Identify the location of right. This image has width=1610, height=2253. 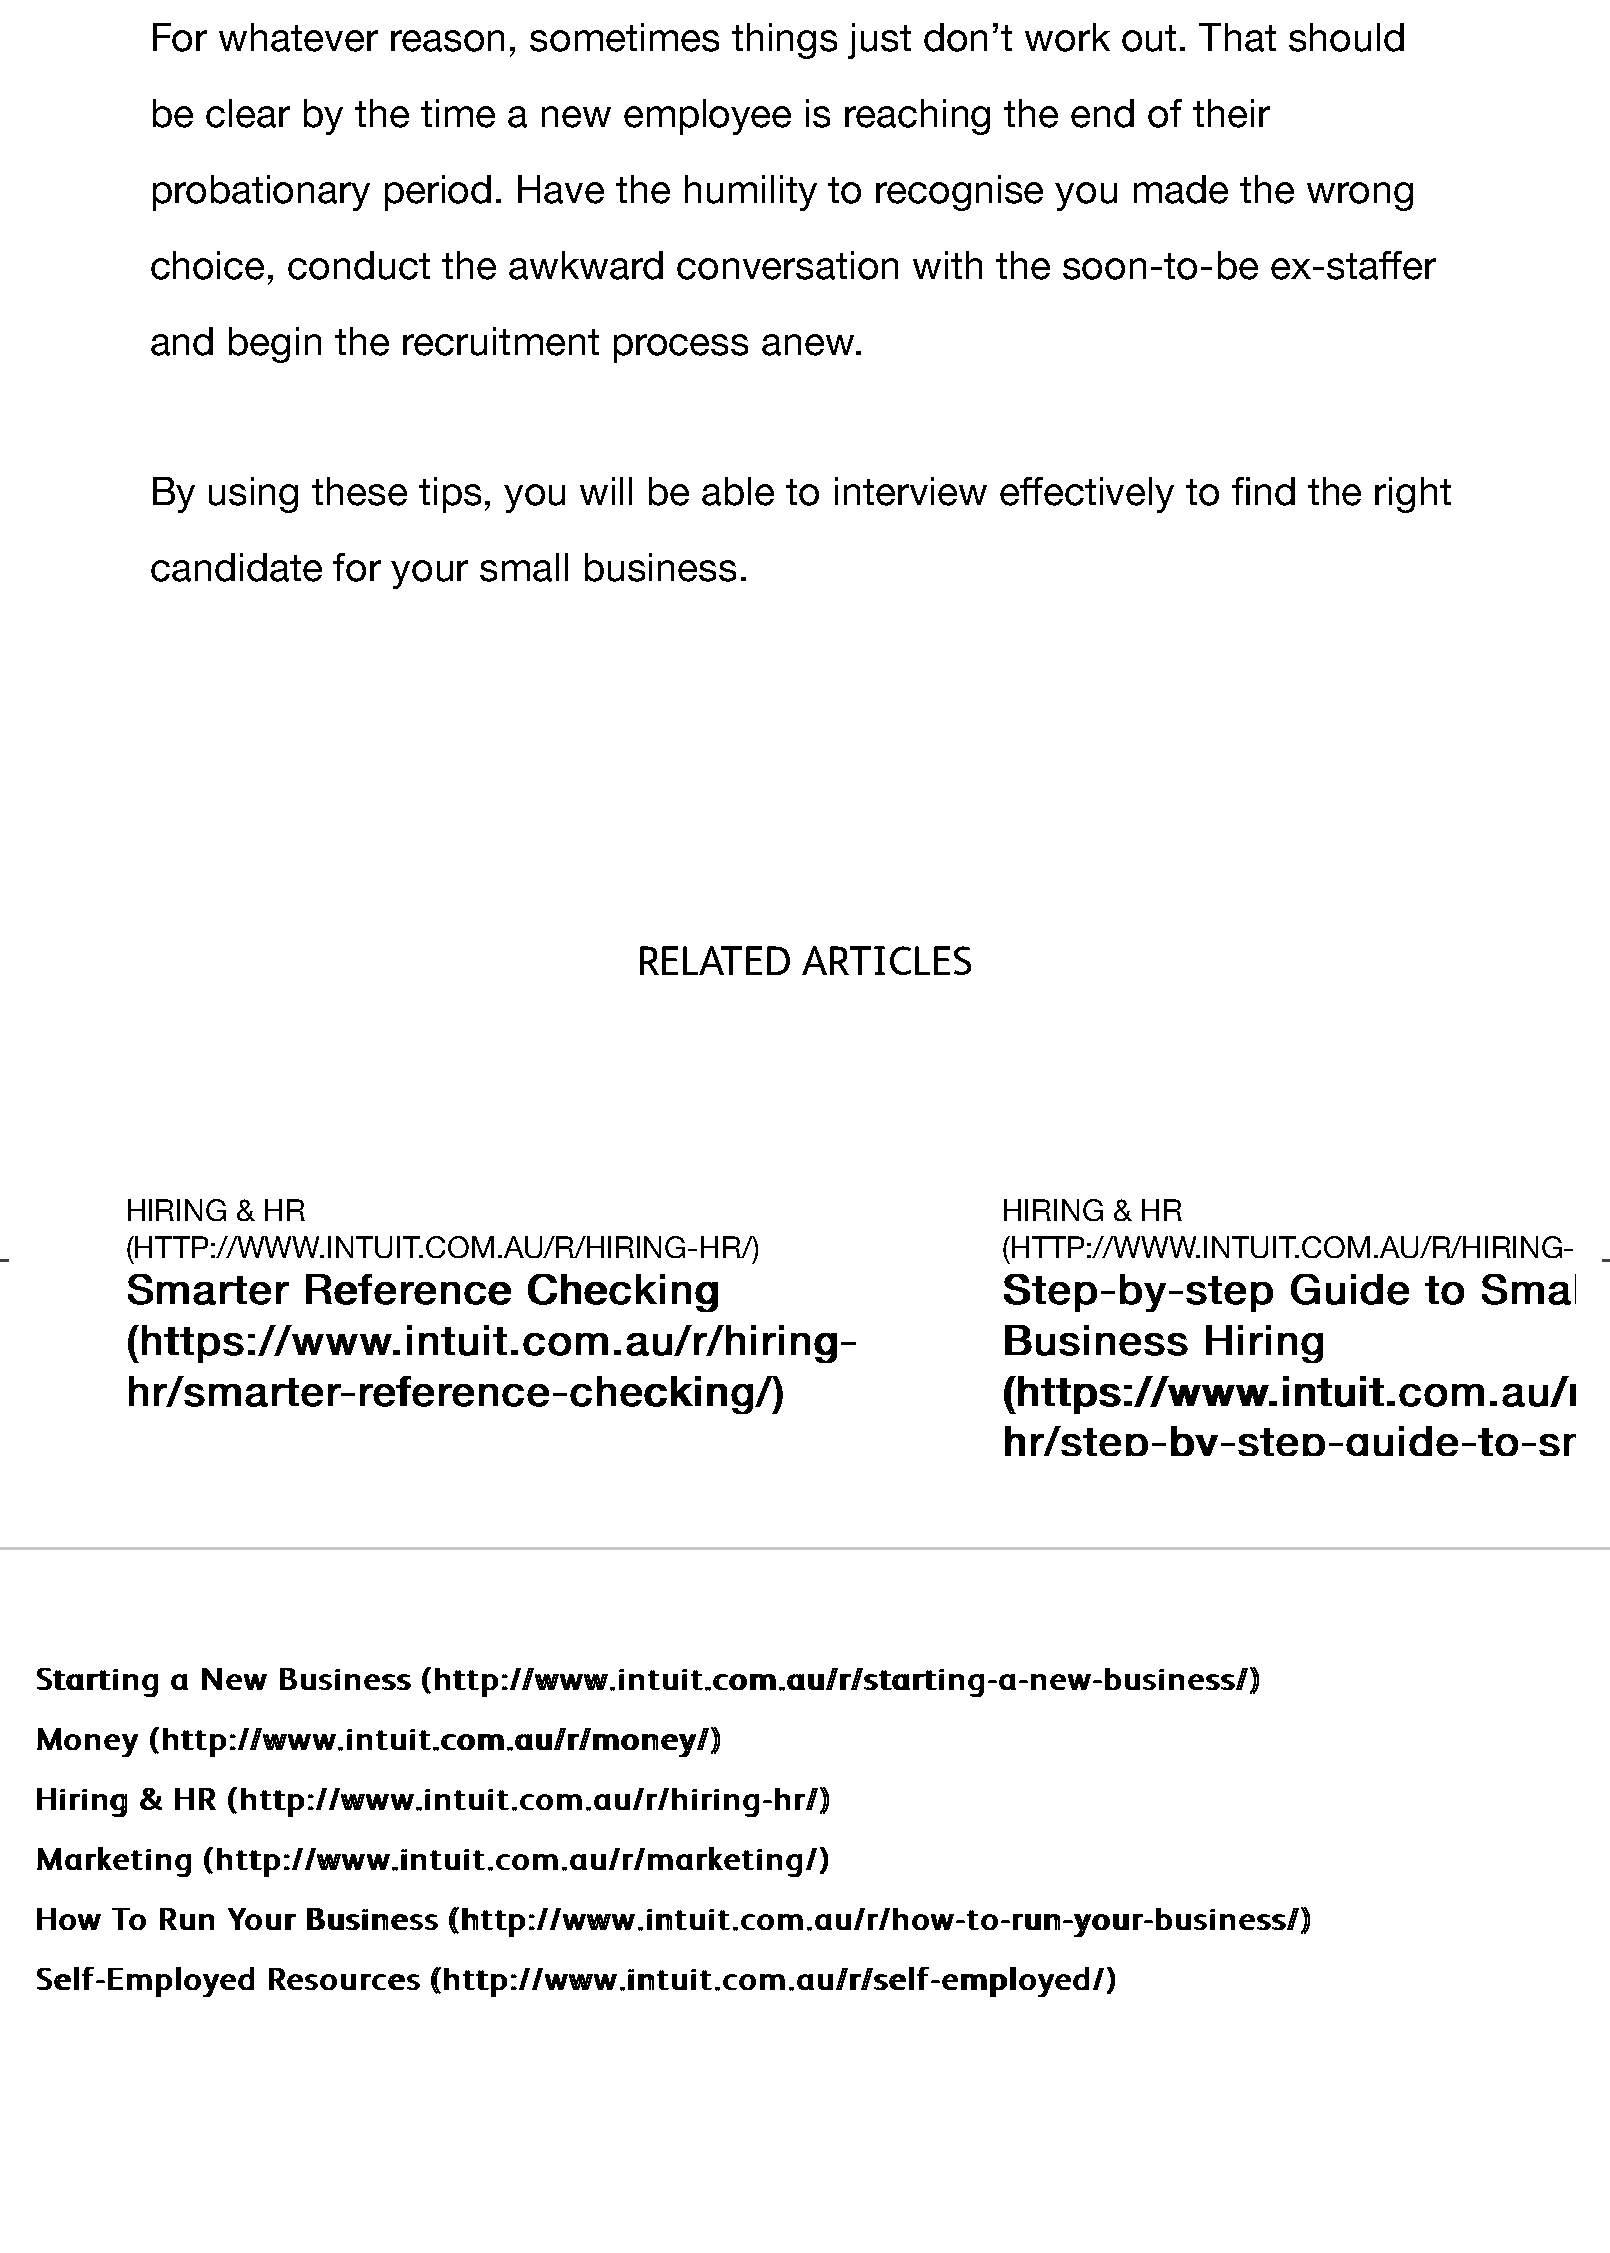
(1413, 495).
